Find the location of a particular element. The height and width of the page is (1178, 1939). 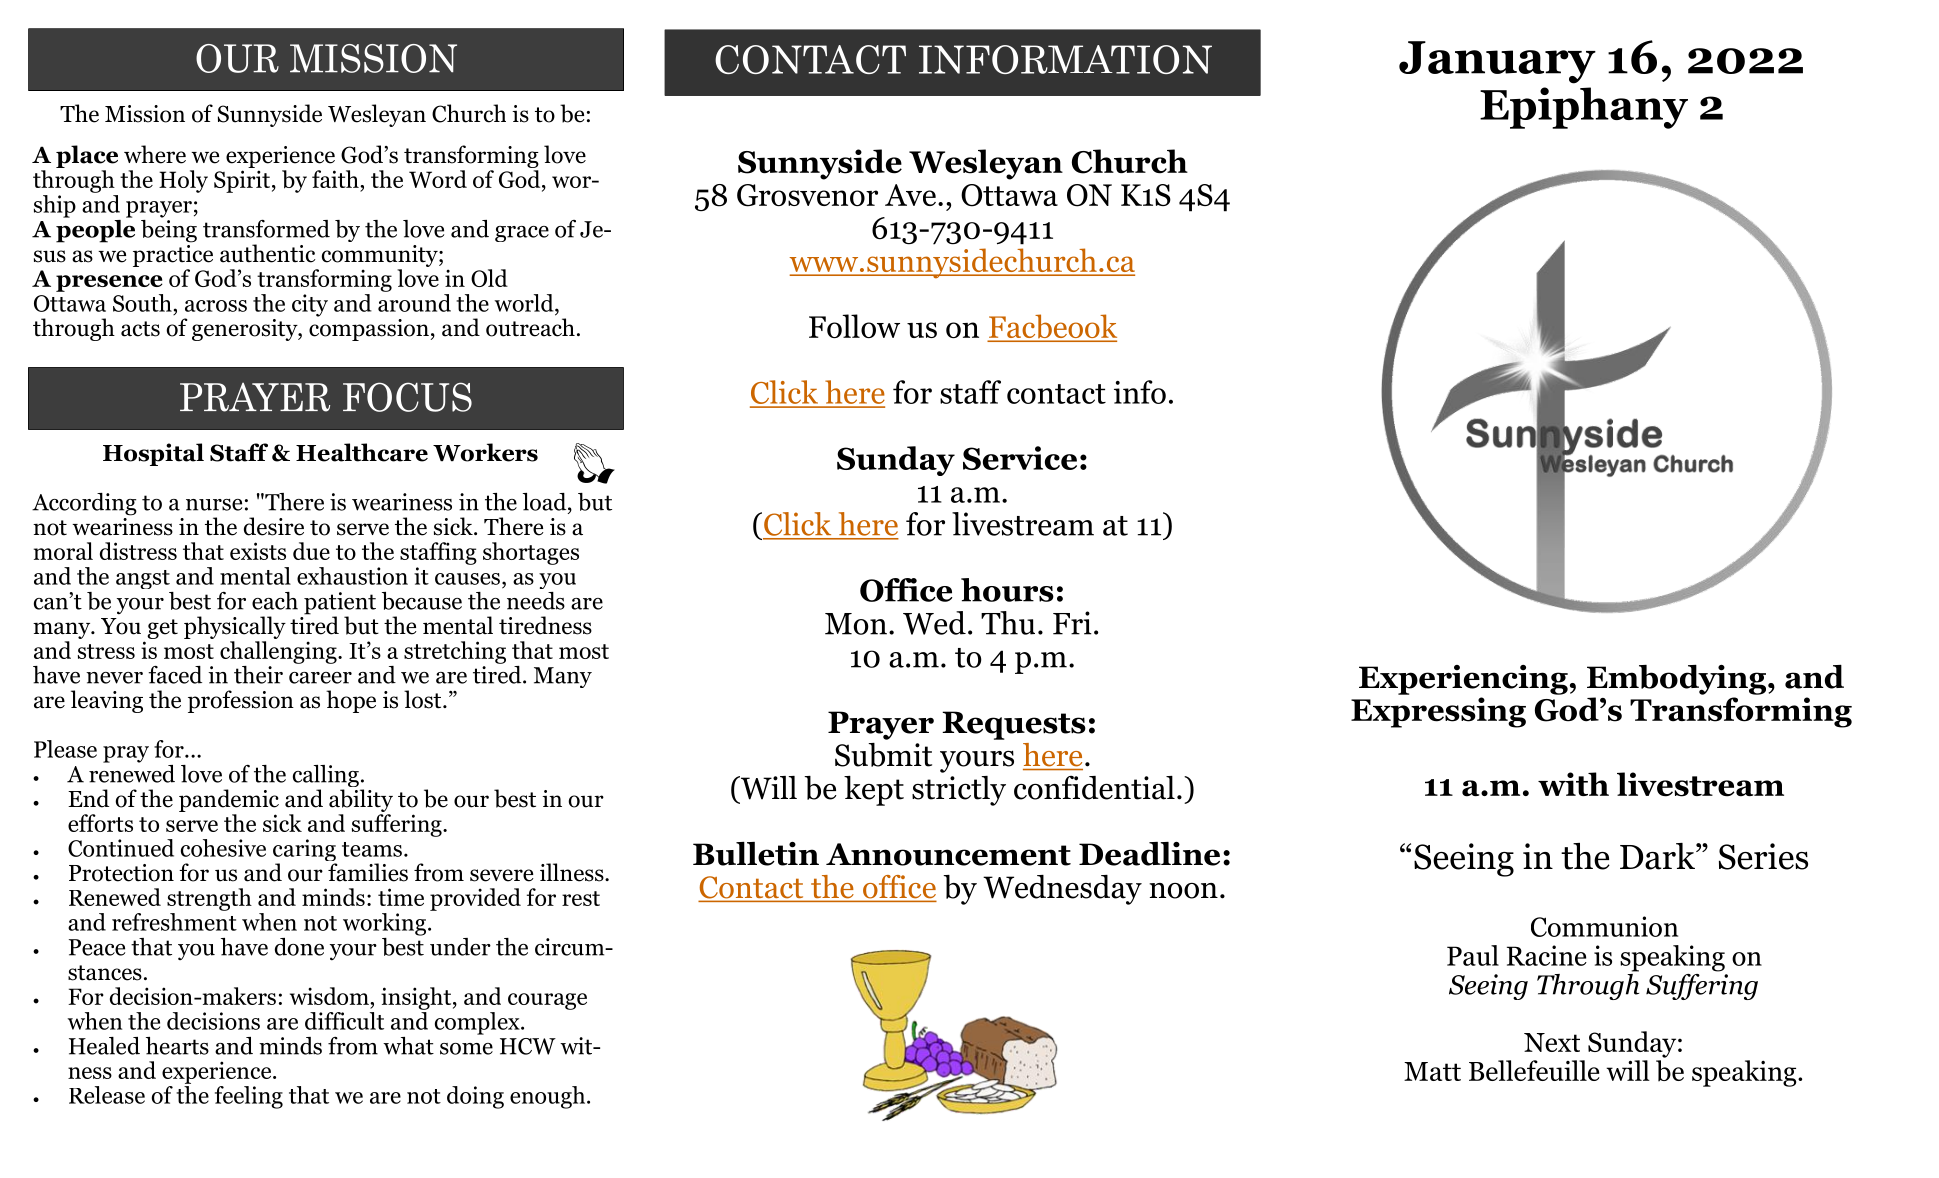

Mission is located at coordinates (145, 114).
